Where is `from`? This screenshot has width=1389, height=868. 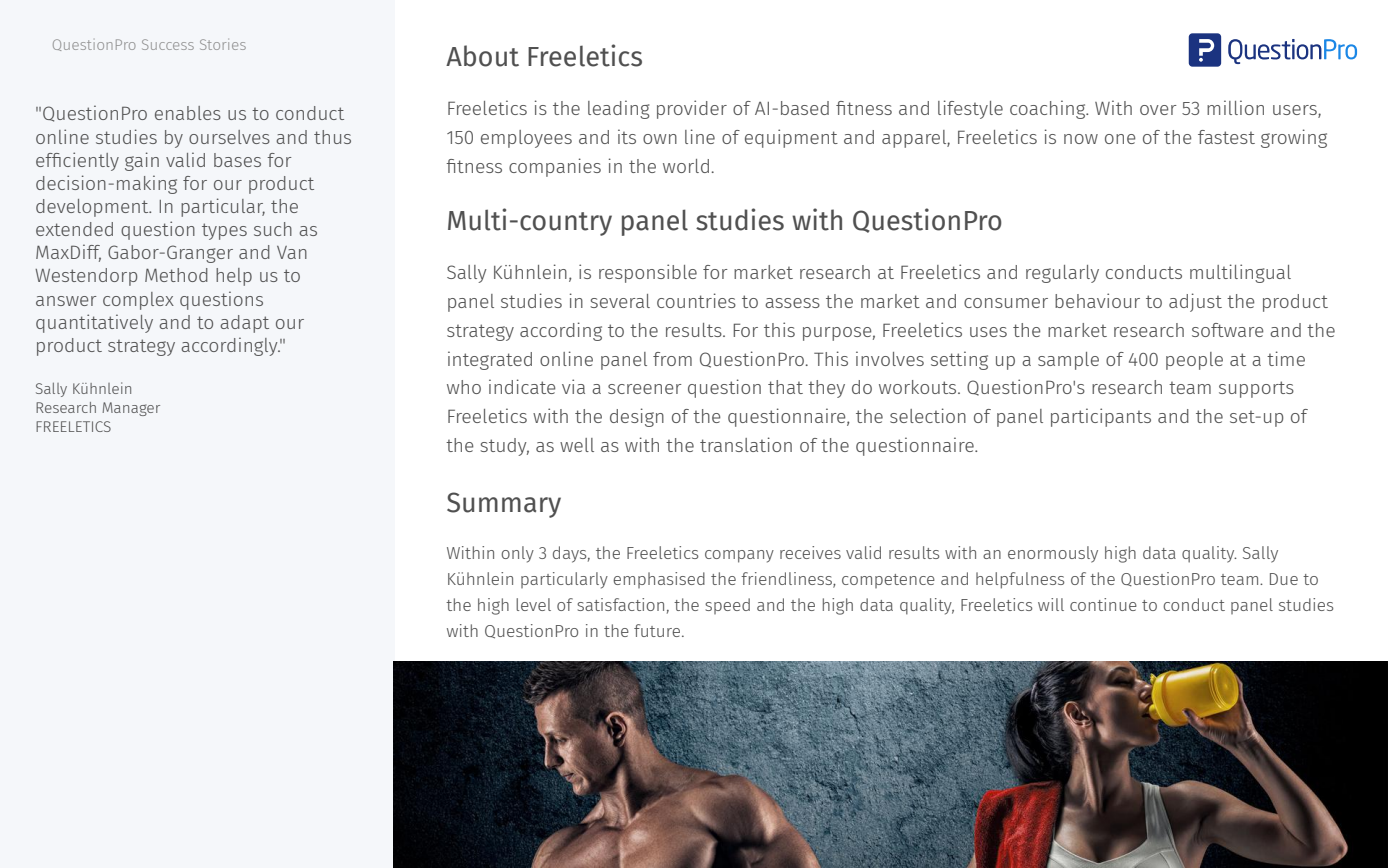 from is located at coordinates (672, 359).
